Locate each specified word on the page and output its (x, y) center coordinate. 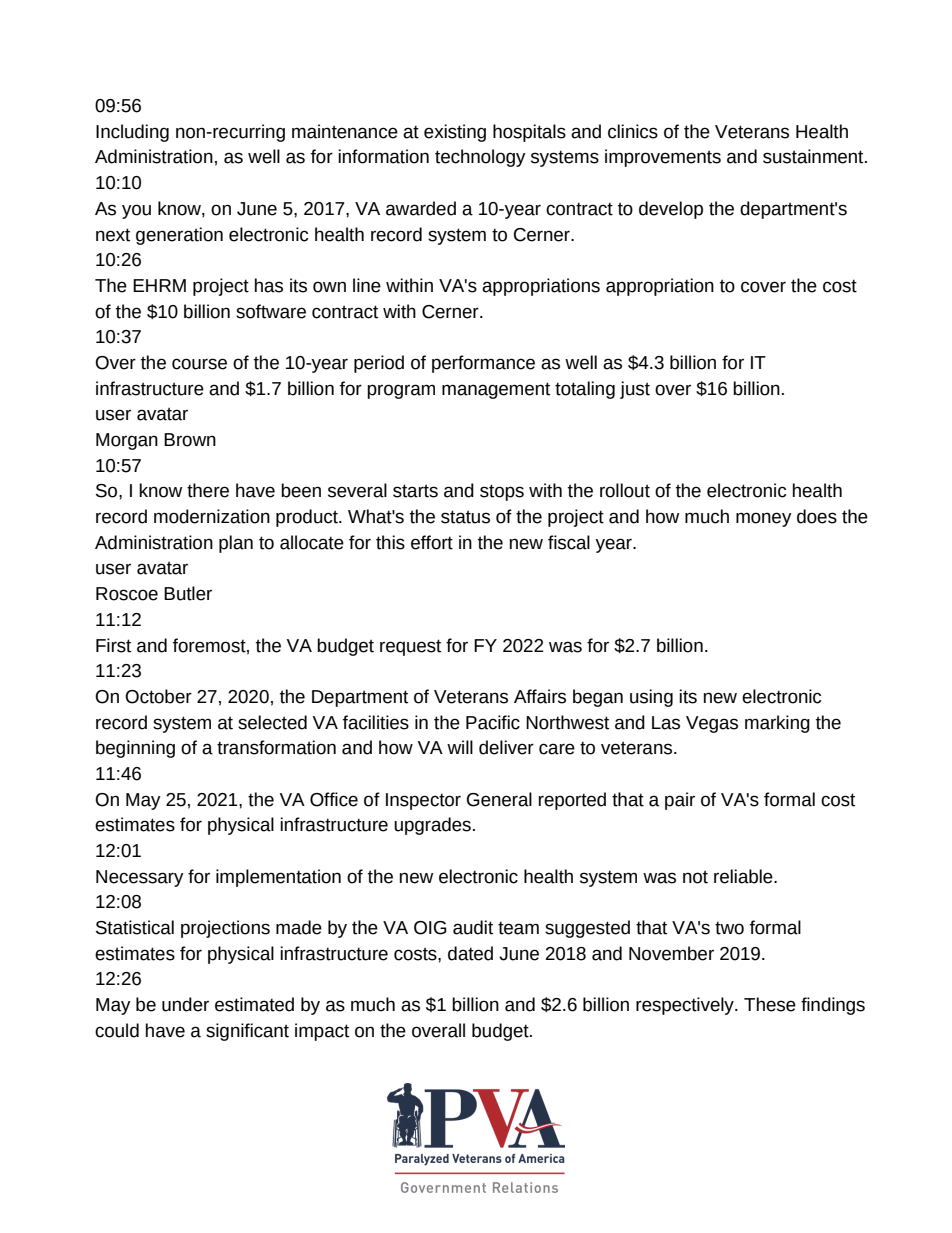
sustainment (814, 156)
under (185, 1004)
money (764, 519)
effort (432, 542)
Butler (188, 593)
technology (480, 158)
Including (132, 133)
